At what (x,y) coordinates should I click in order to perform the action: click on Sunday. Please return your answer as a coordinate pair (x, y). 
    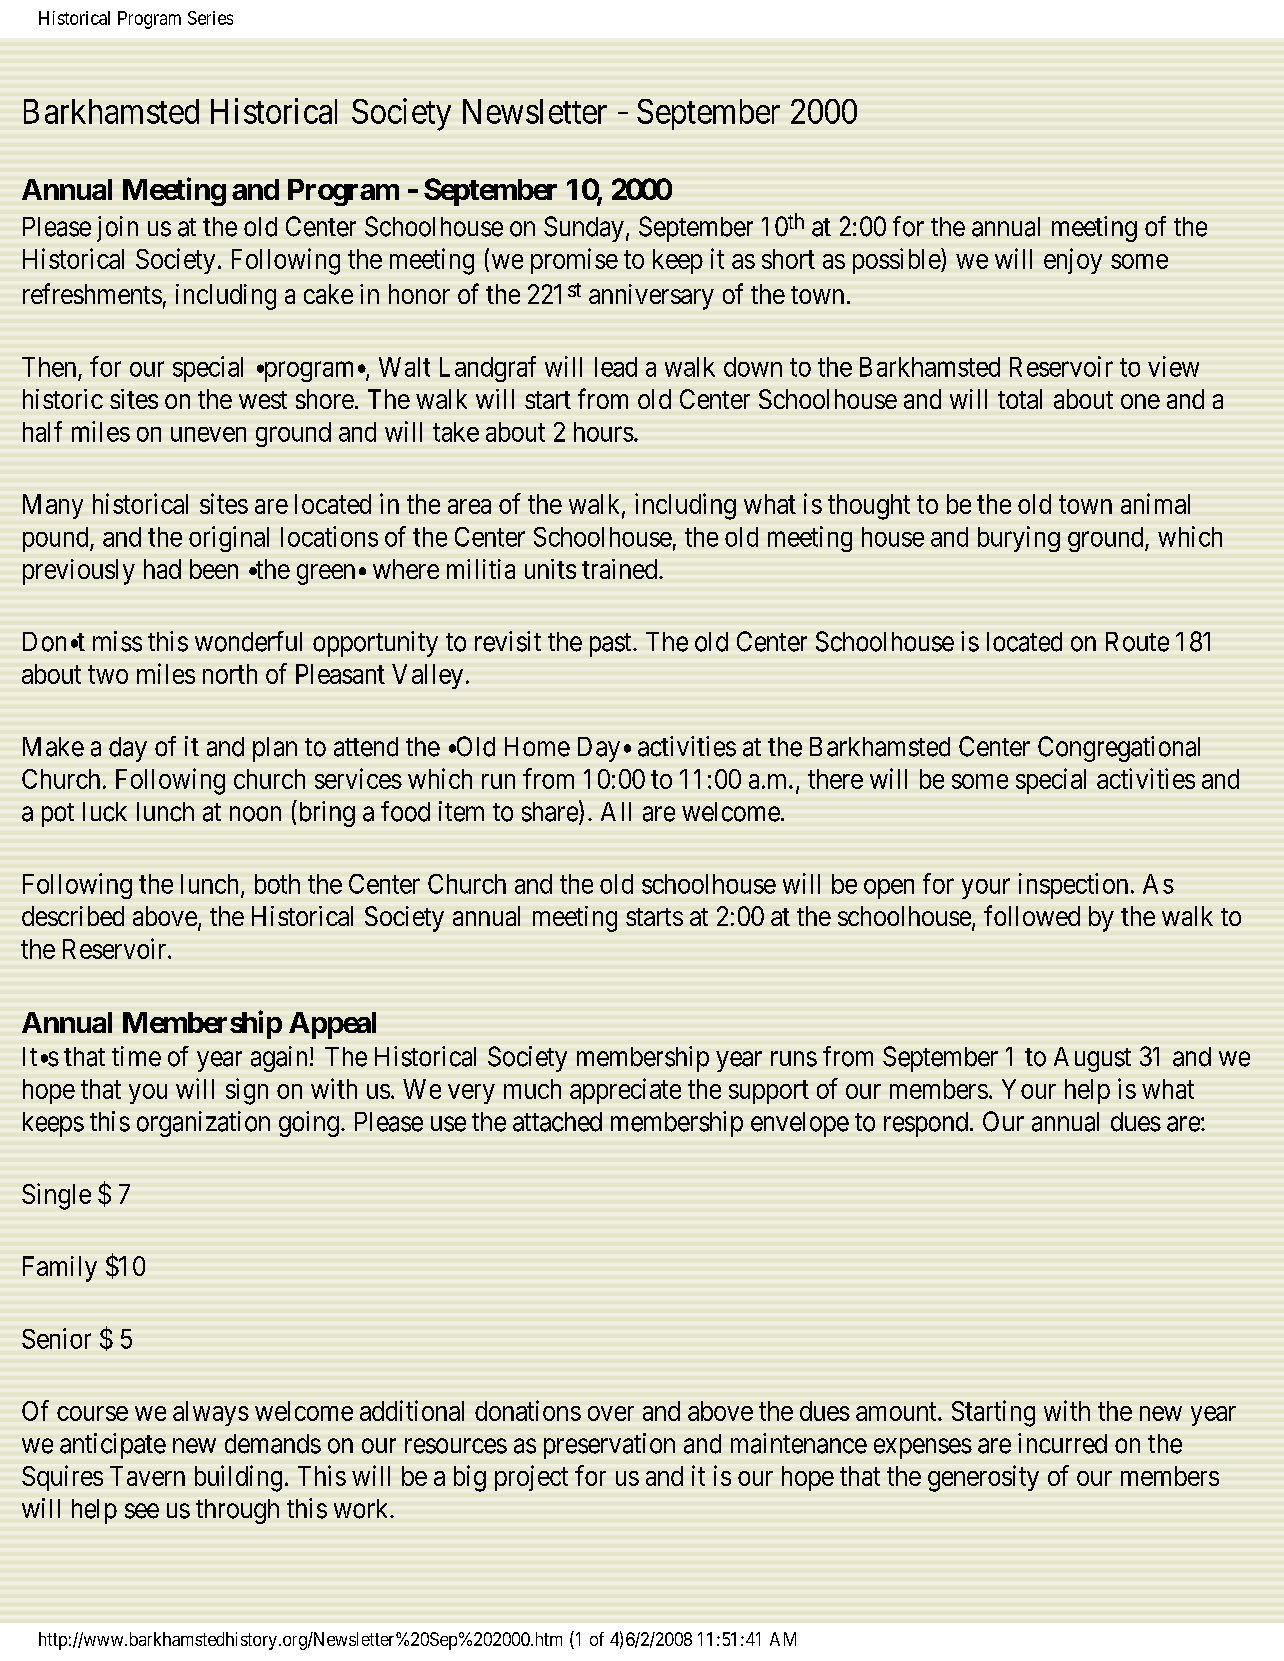
    Looking at the image, I should click on (584, 229).
